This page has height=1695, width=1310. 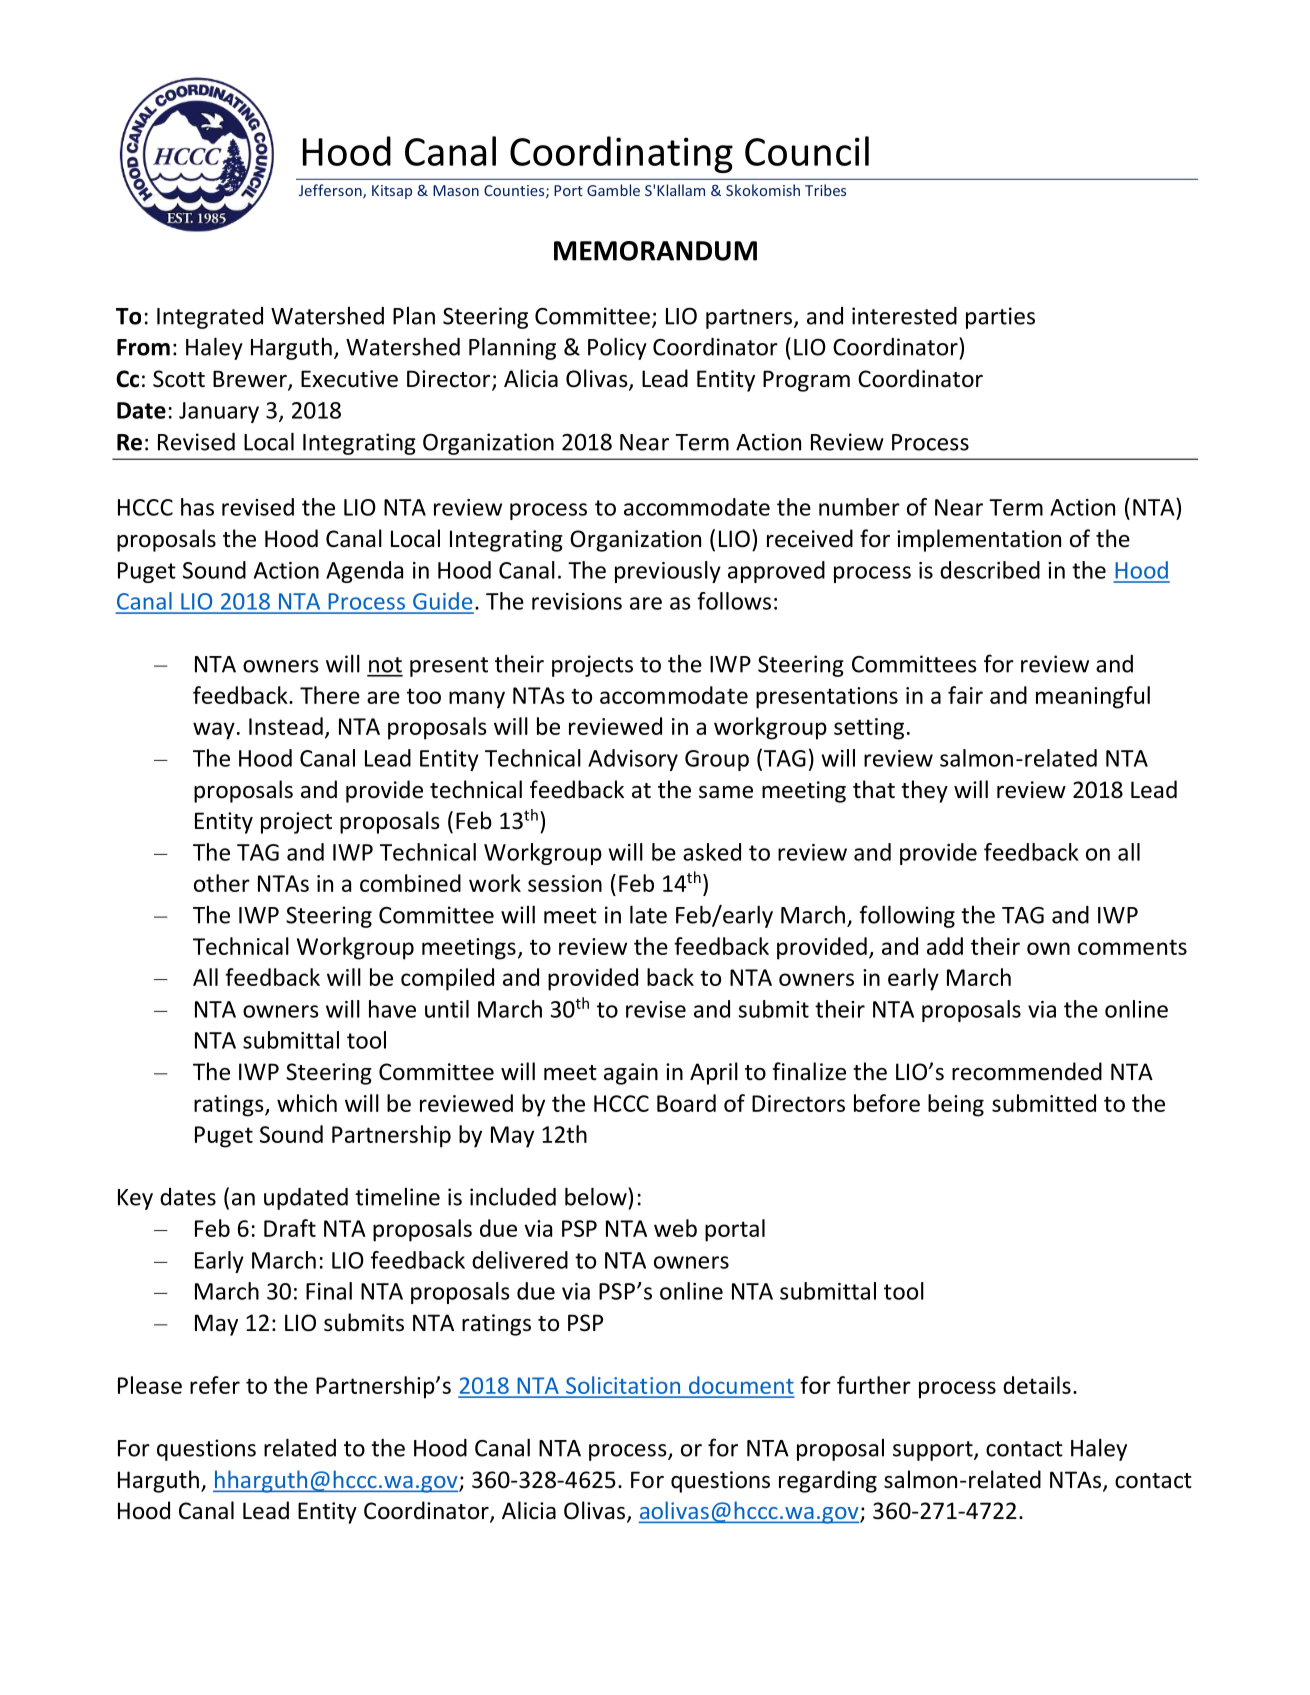 I want to click on being, so click(x=956, y=1105).
